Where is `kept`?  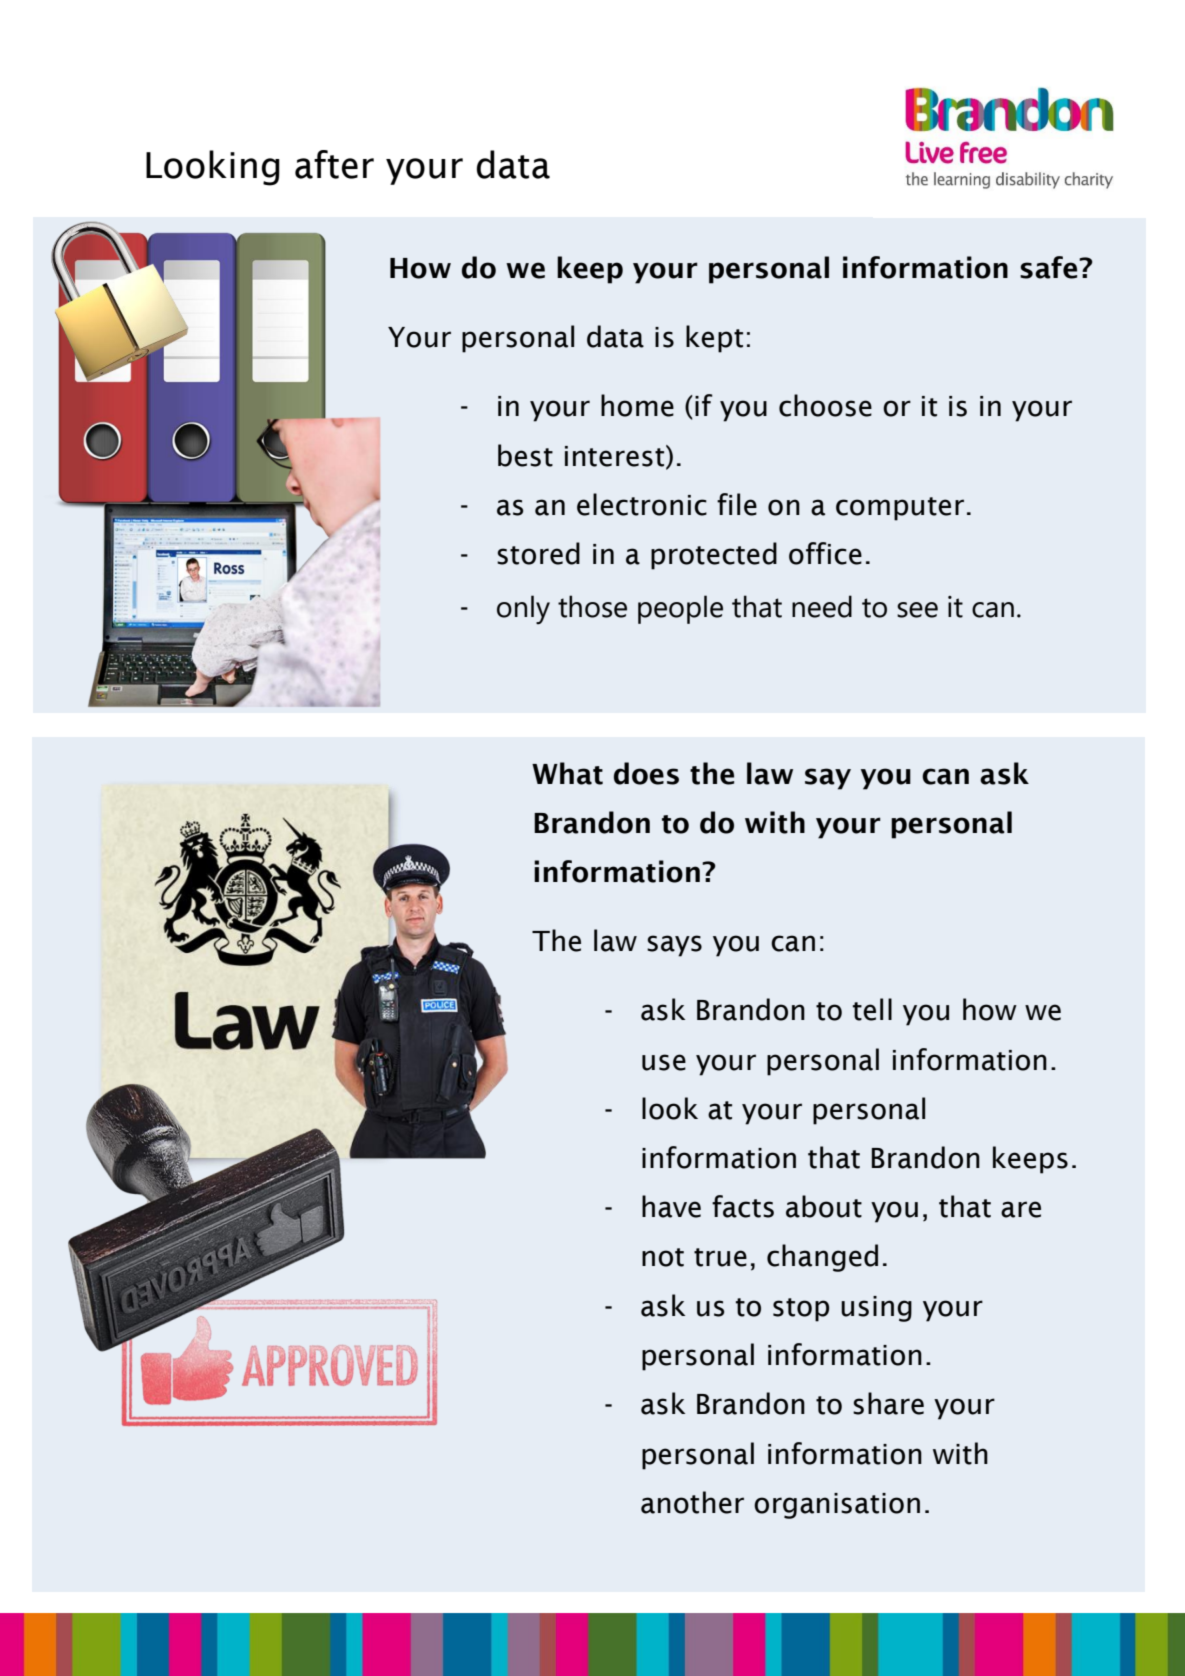
kept is located at coordinates (714, 339).
